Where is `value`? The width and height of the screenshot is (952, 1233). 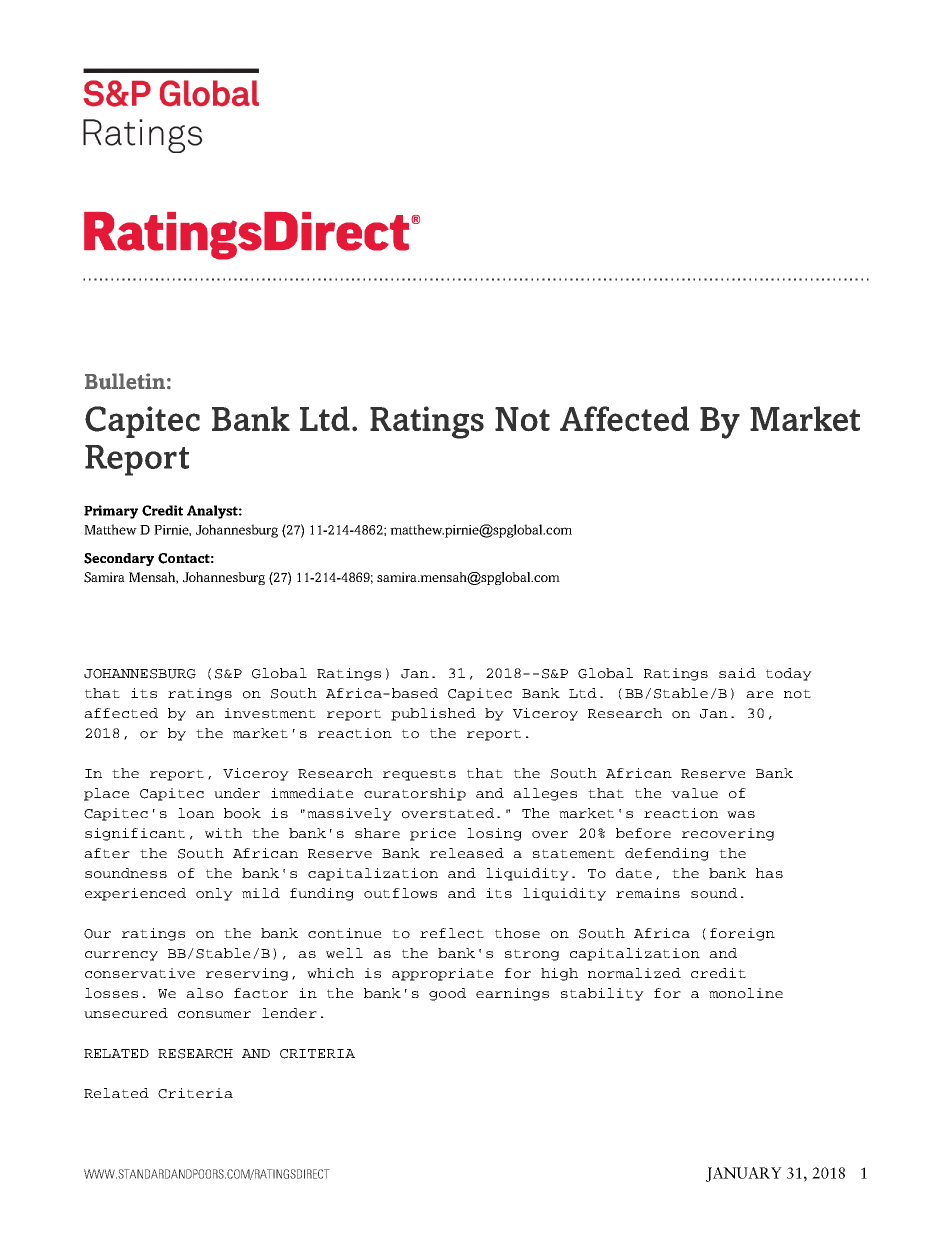
value is located at coordinates (694, 793).
